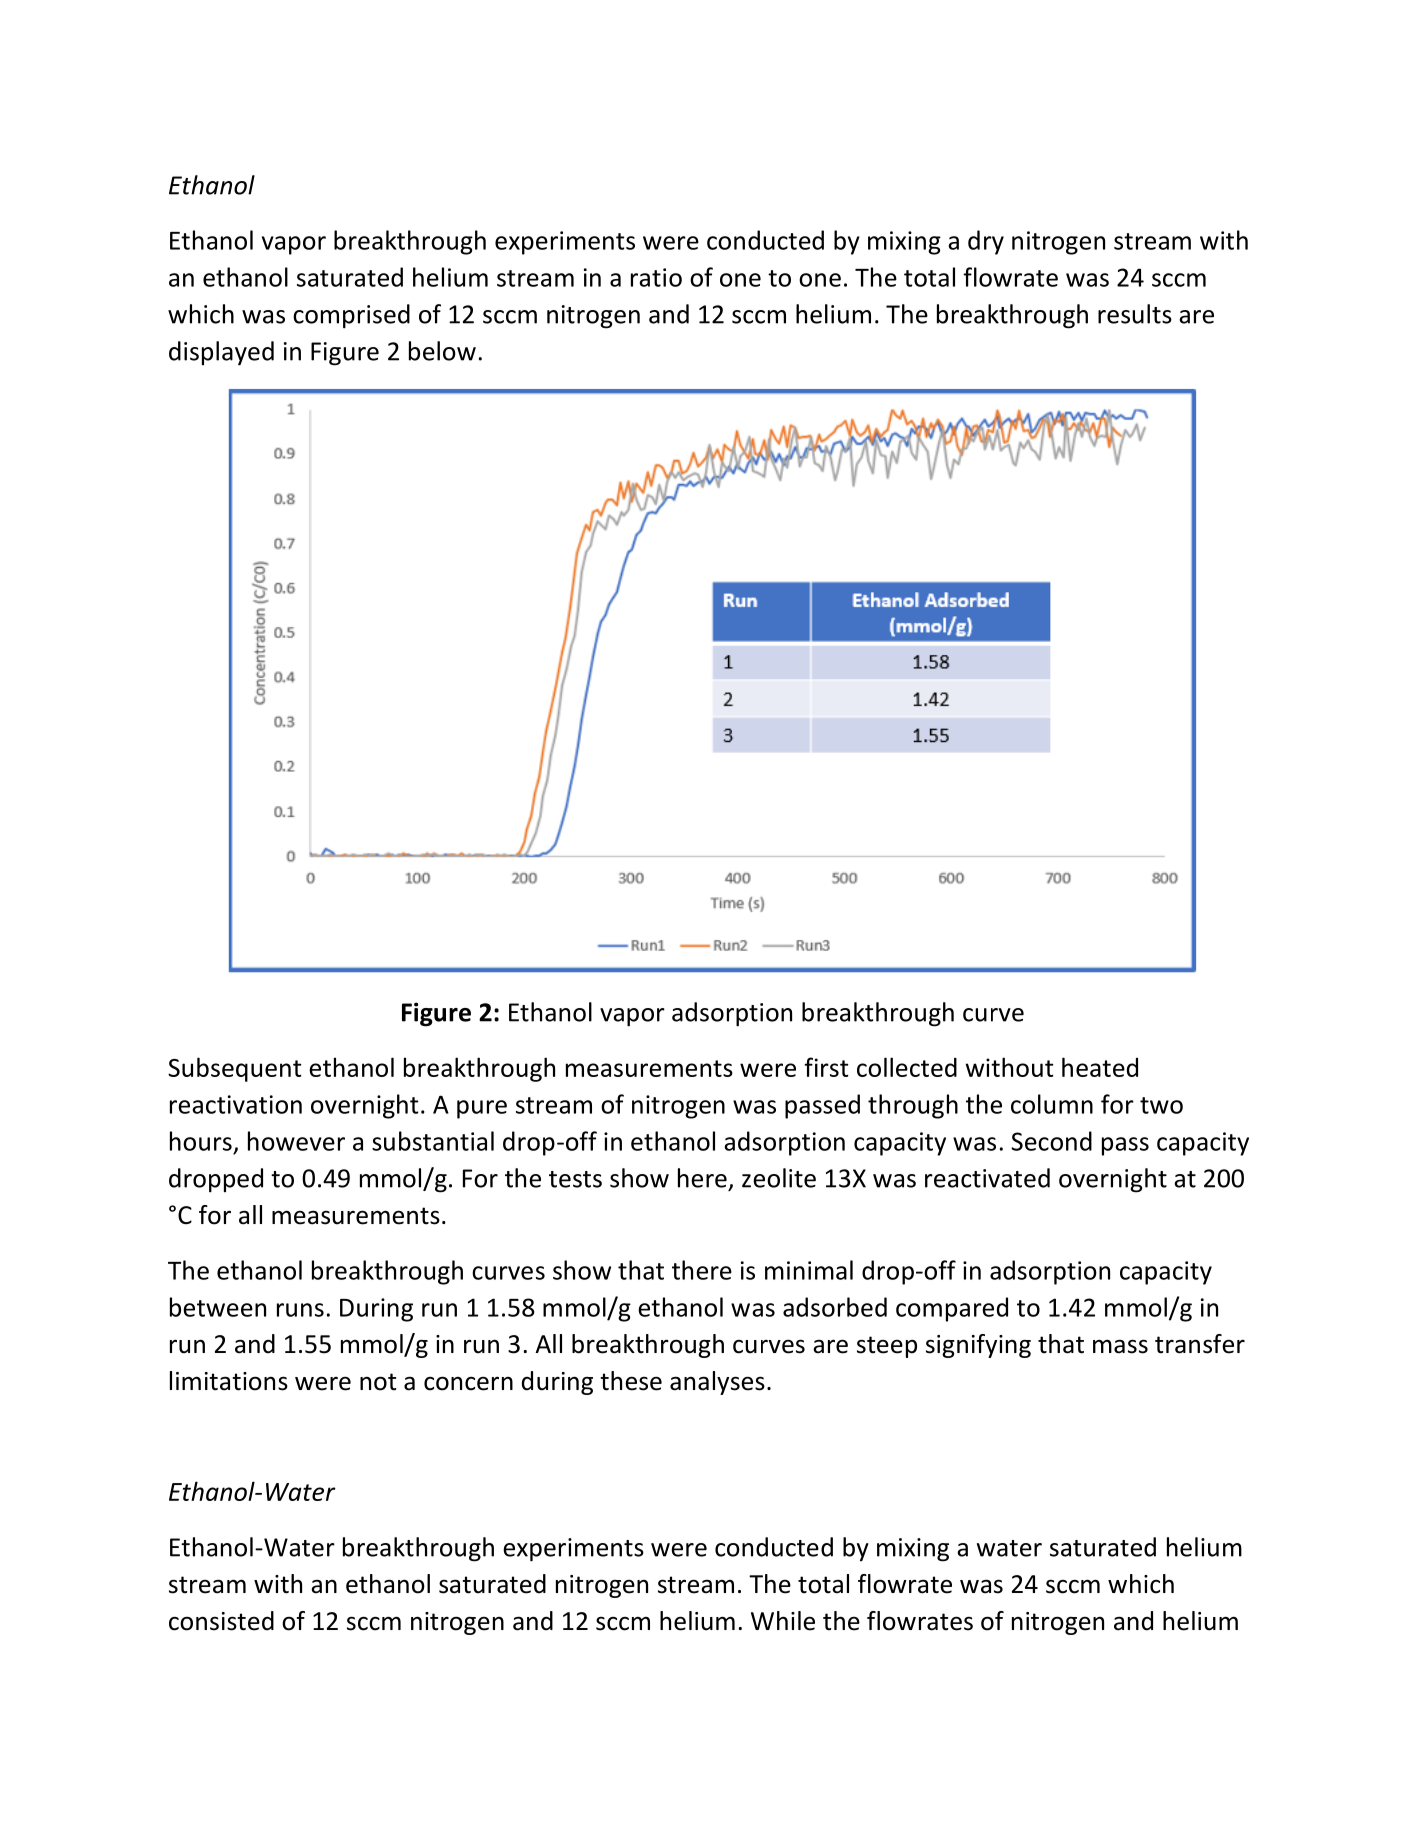 This image has height=1844, width=1425. What do you see at coordinates (783, 1621) in the image?
I see `While` at bounding box center [783, 1621].
